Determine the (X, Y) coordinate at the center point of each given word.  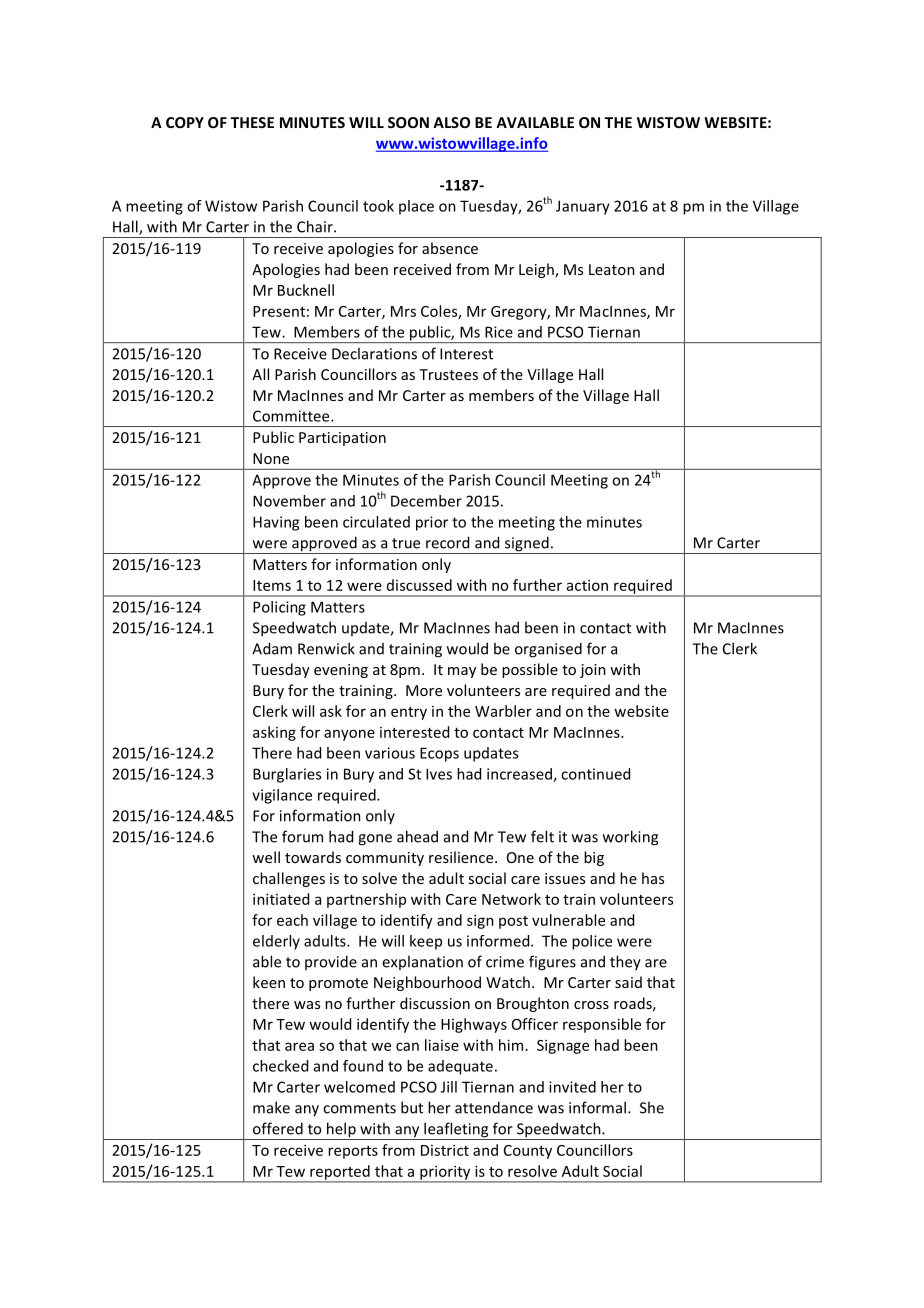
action (587, 585)
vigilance (282, 796)
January (583, 207)
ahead (417, 836)
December (426, 501)
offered (278, 1128)
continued (595, 774)
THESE (252, 122)
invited (572, 1087)
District (445, 1150)
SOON (408, 122)
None (271, 458)
